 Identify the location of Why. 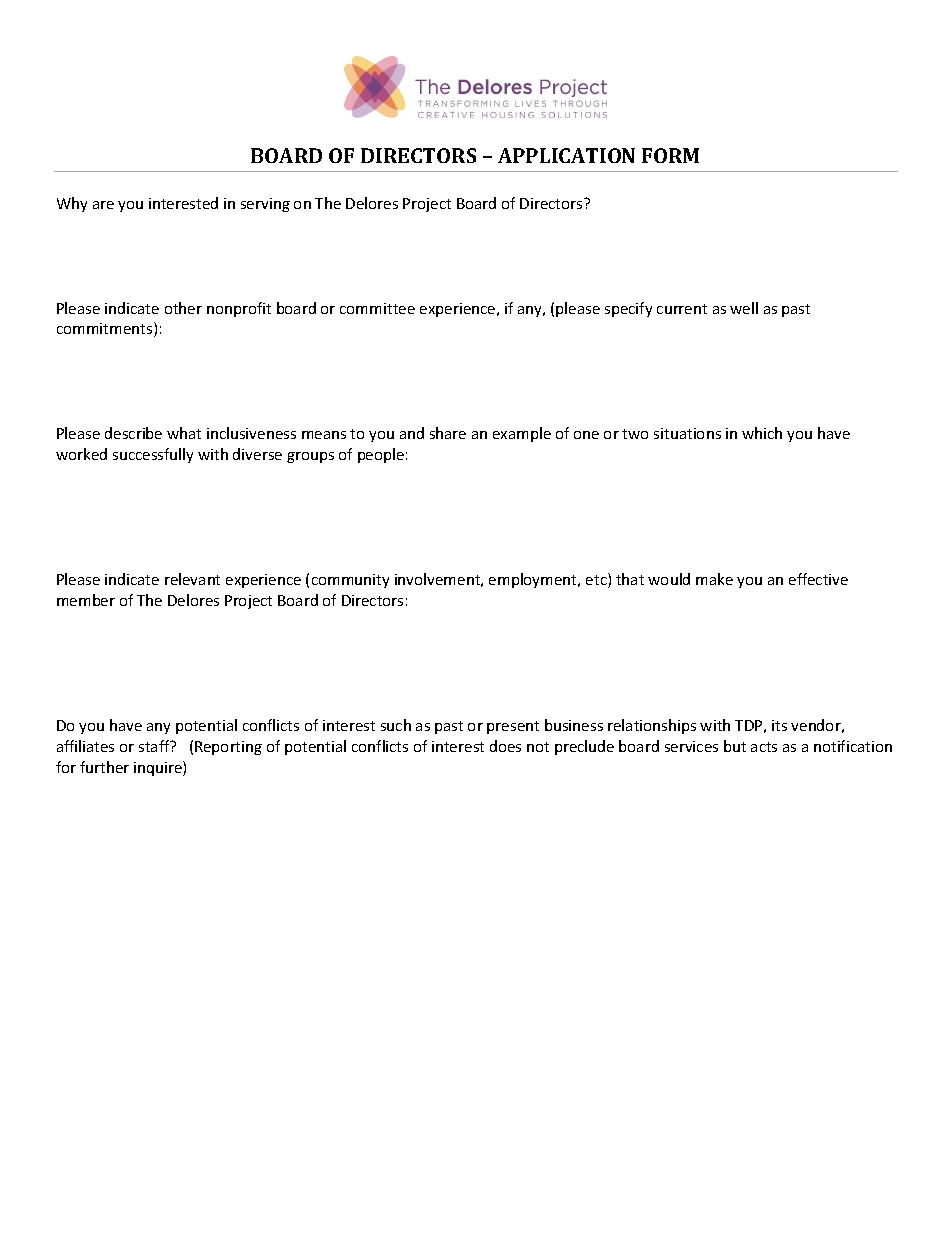
(72, 204).
